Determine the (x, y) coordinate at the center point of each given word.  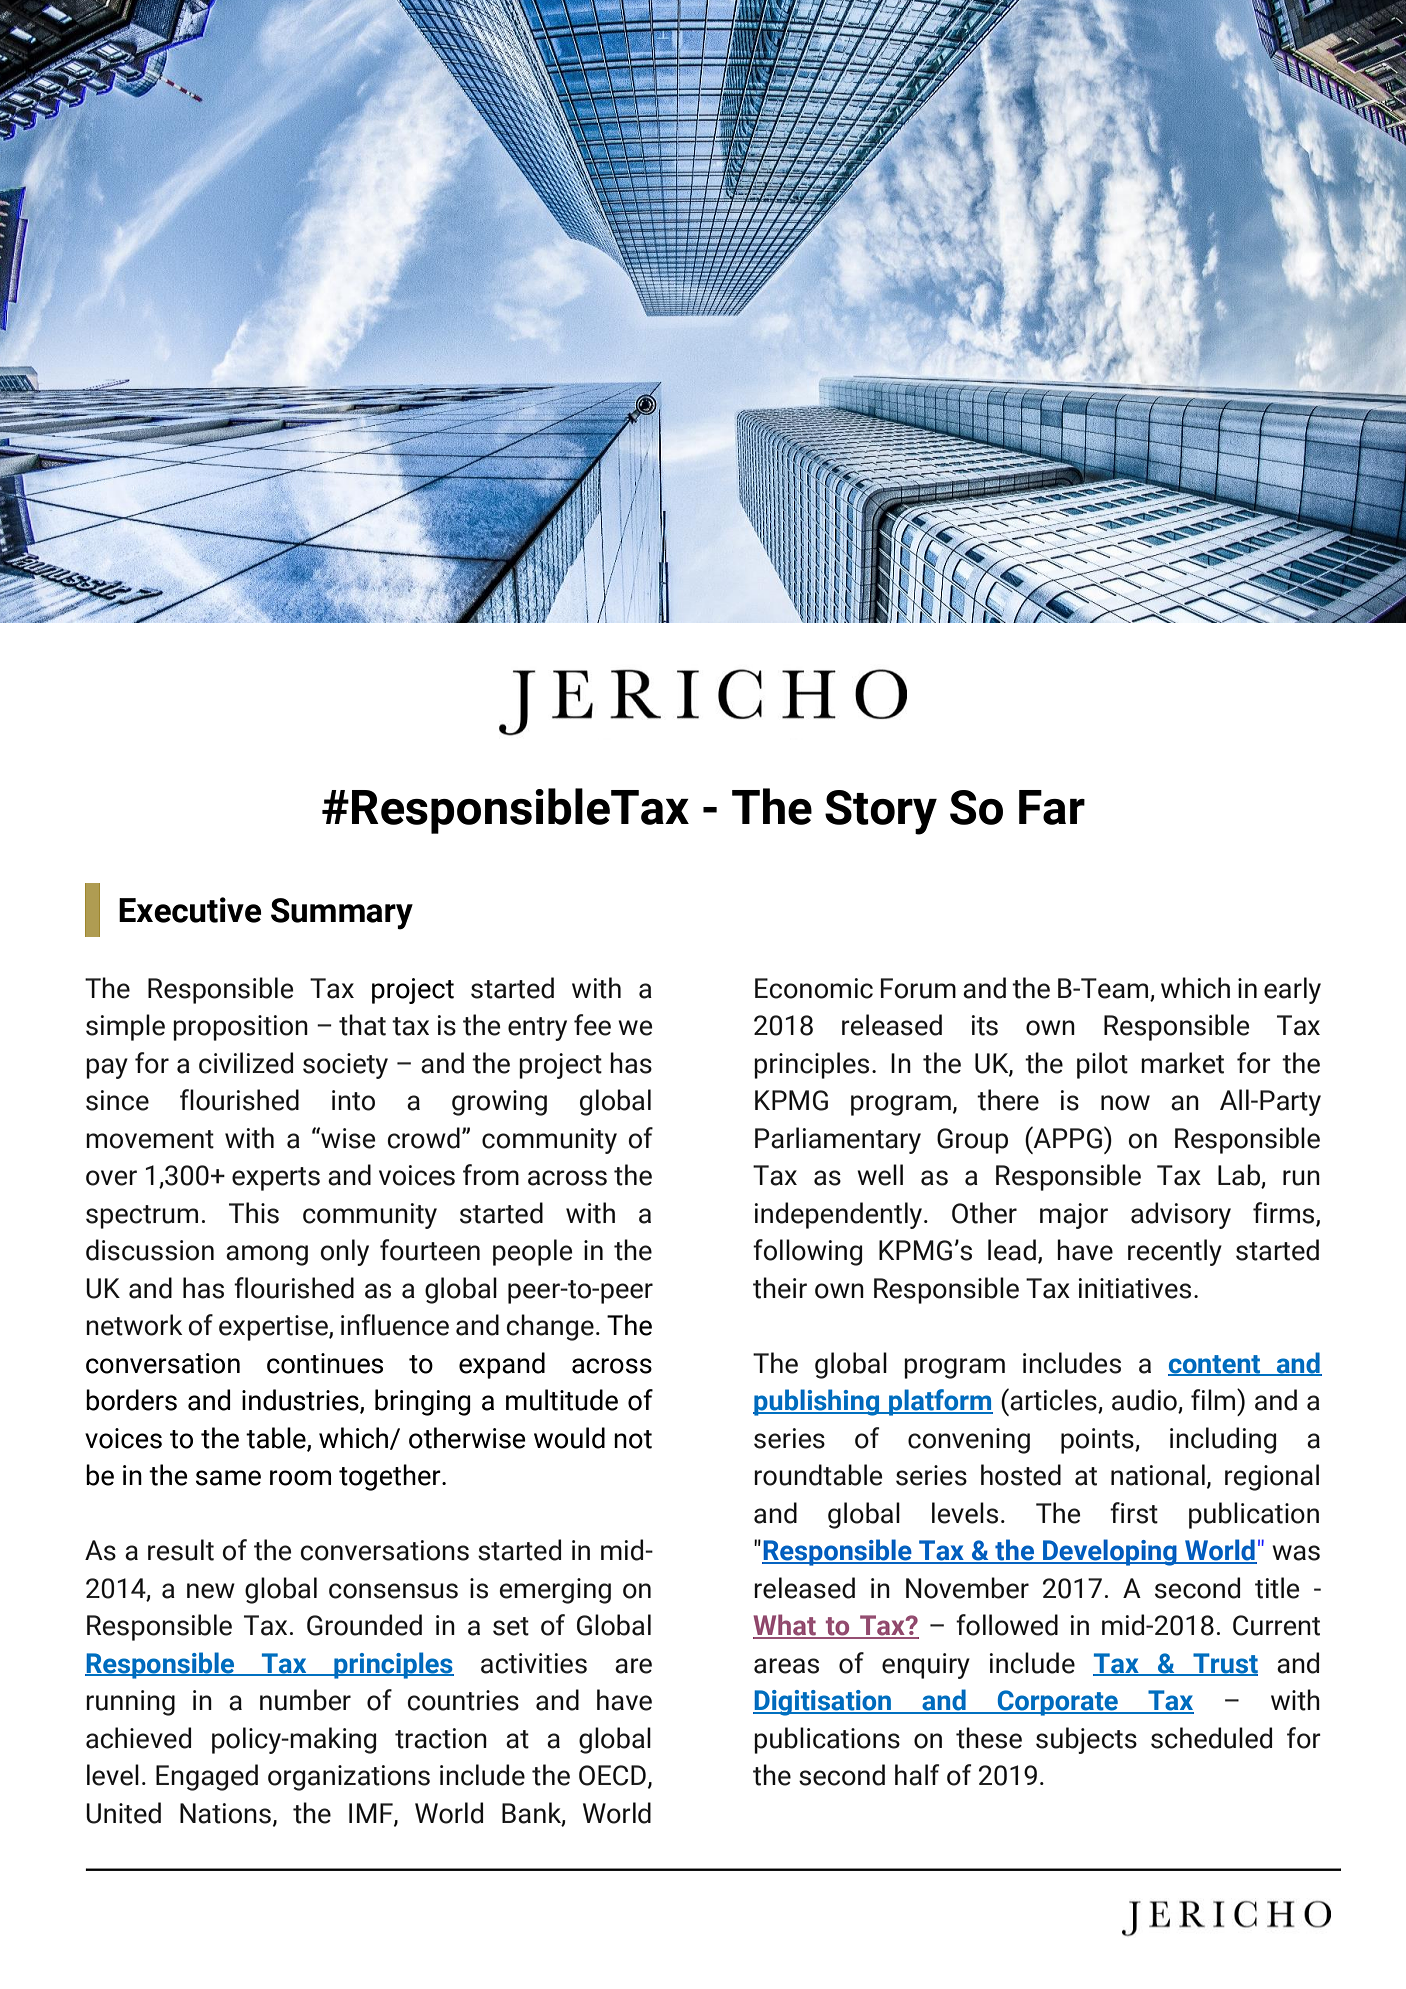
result (181, 1550)
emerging (555, 1591)
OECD (612, 1775)
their (780, 1288)
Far (1052, 807)
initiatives (1135, 1288)
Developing (1110, 1552)
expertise (274, 1328)
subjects (1086, 1740)
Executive (190, 910)
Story (881, 812)
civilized (246, 1063)
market (1182, 1063)
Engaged (207, 1777)
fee (592, 1025)
